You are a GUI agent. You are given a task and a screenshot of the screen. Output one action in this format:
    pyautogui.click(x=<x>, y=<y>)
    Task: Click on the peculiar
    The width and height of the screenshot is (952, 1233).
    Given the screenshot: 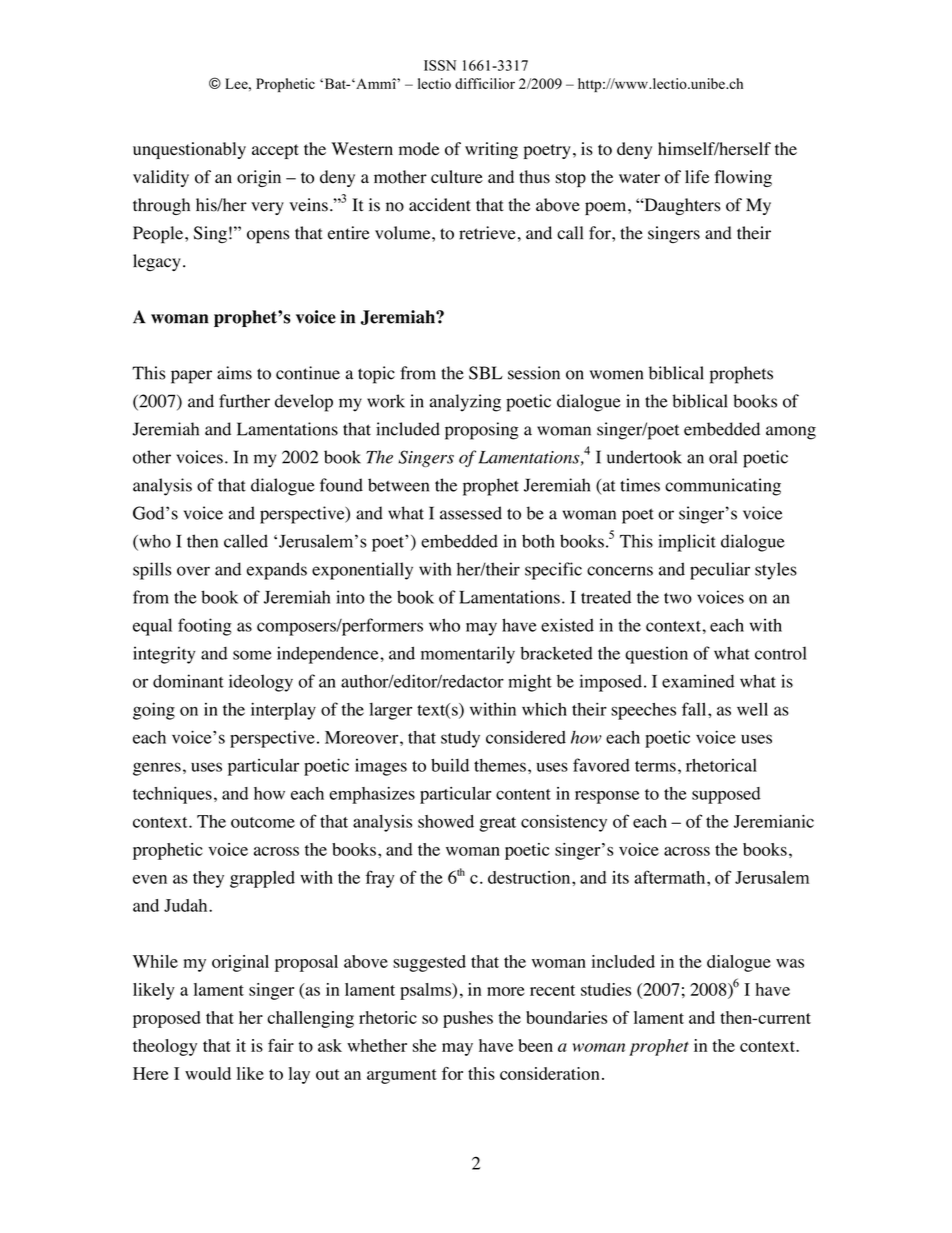 What is the action you would take?
    pyautogui.click(x=720, y=571)
